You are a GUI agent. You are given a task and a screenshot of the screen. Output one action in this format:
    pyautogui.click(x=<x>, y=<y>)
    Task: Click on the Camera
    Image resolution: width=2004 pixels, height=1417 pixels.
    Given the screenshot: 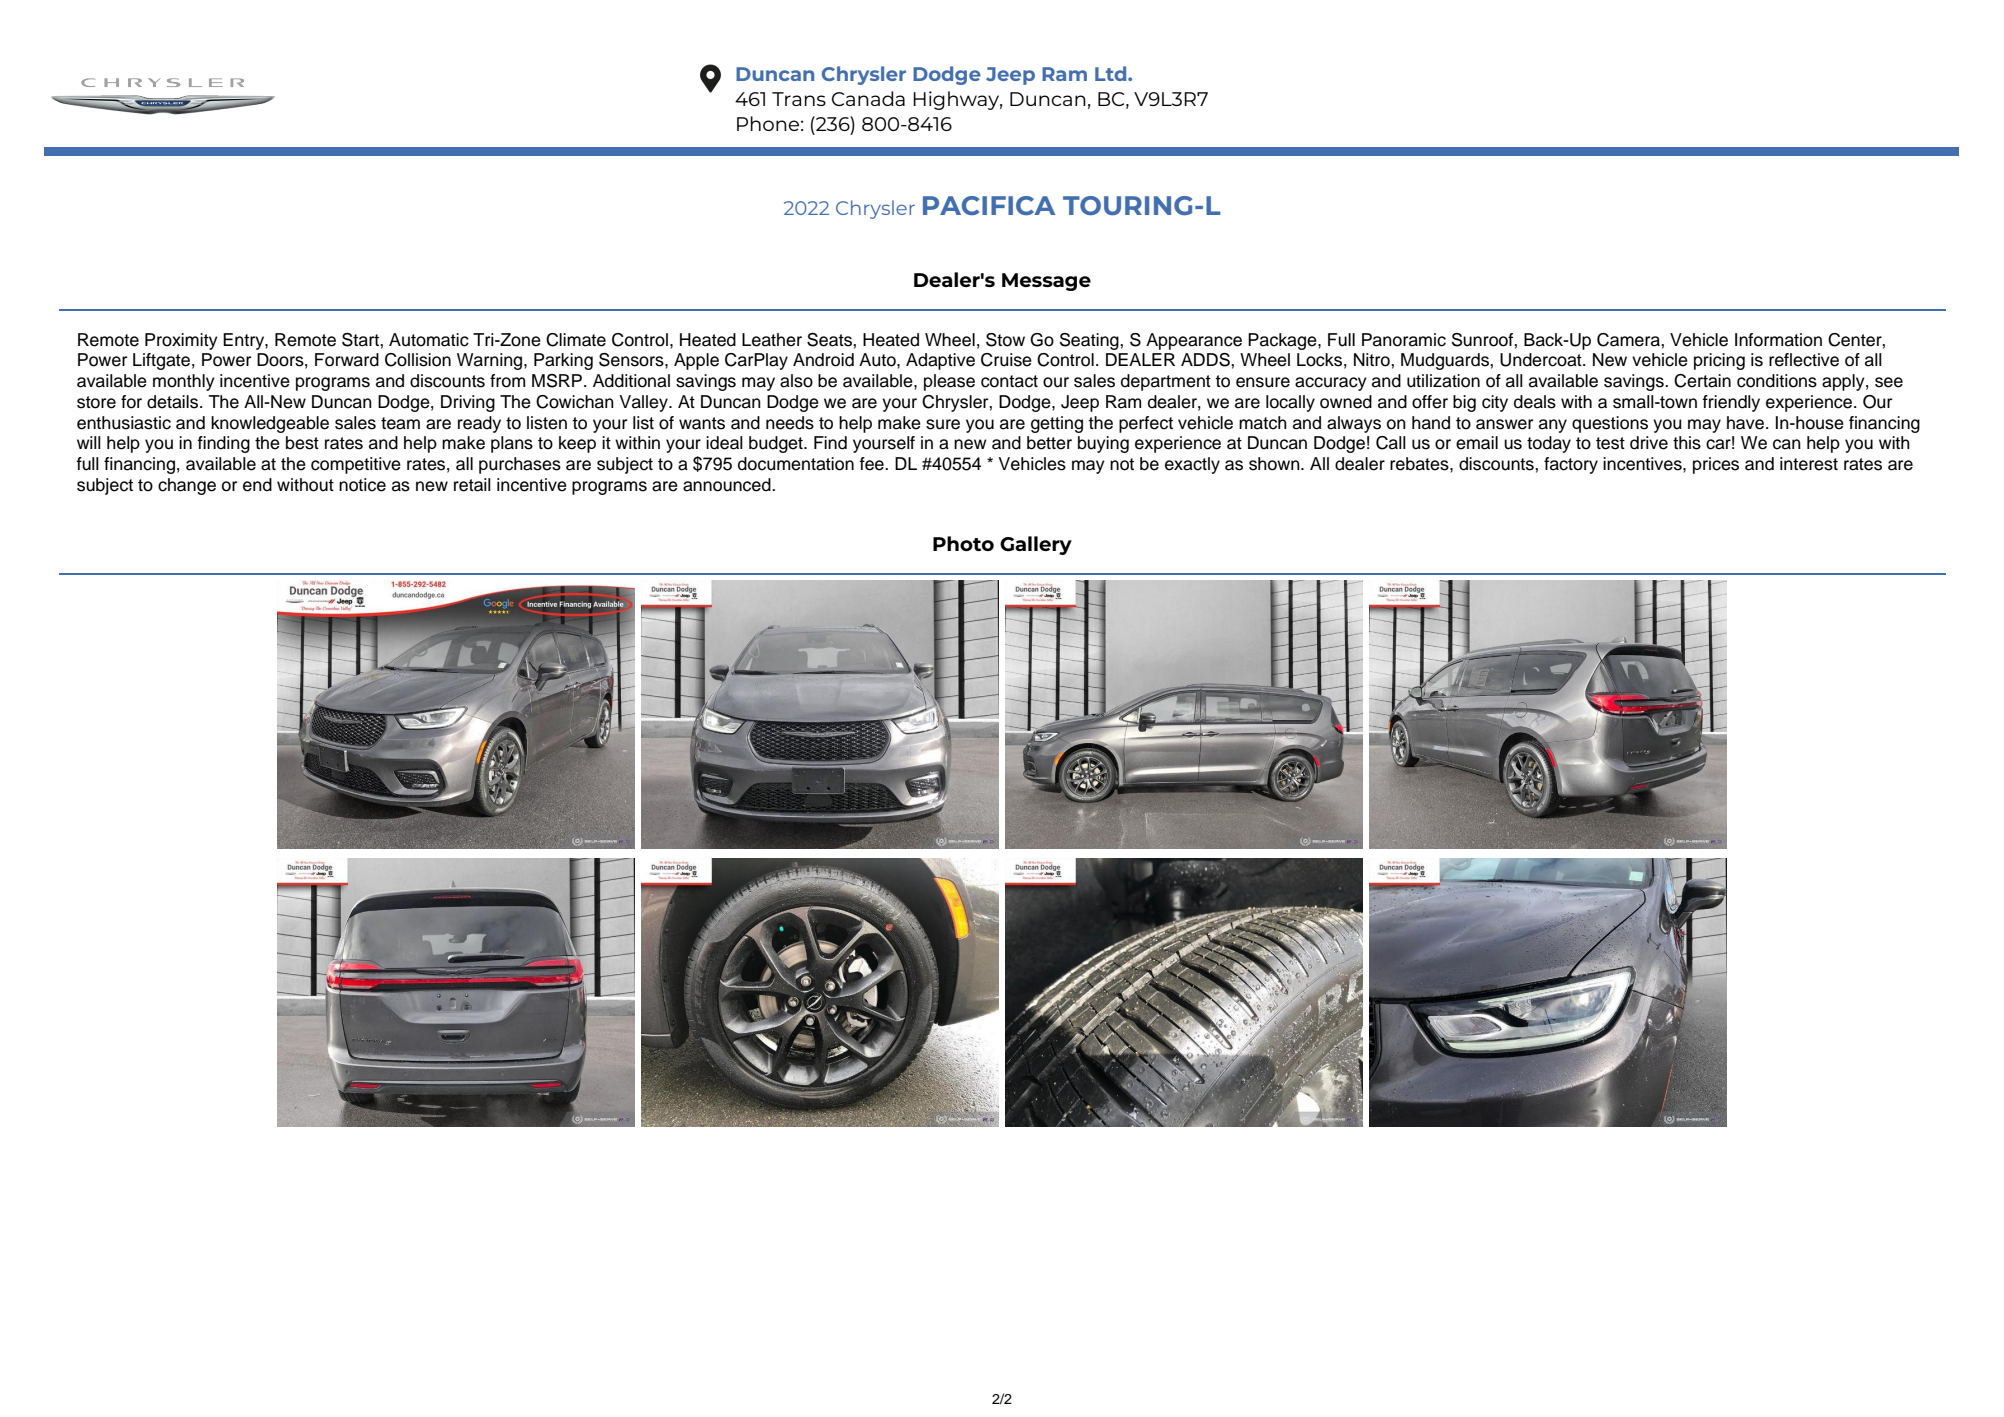 What is the action you would take?
    pyautogui.click(x=1629, y=340)
